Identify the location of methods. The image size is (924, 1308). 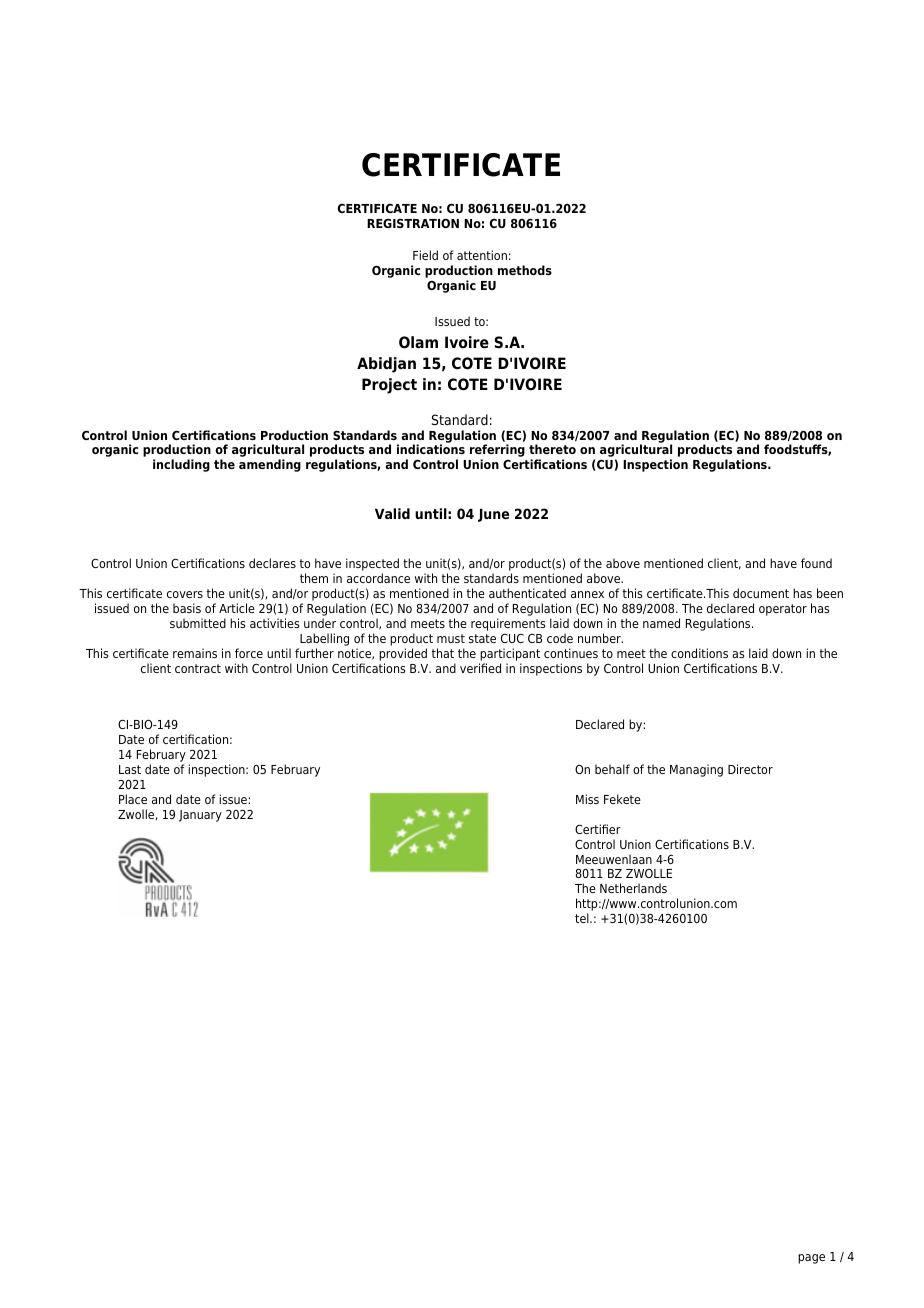
(525, 270).
